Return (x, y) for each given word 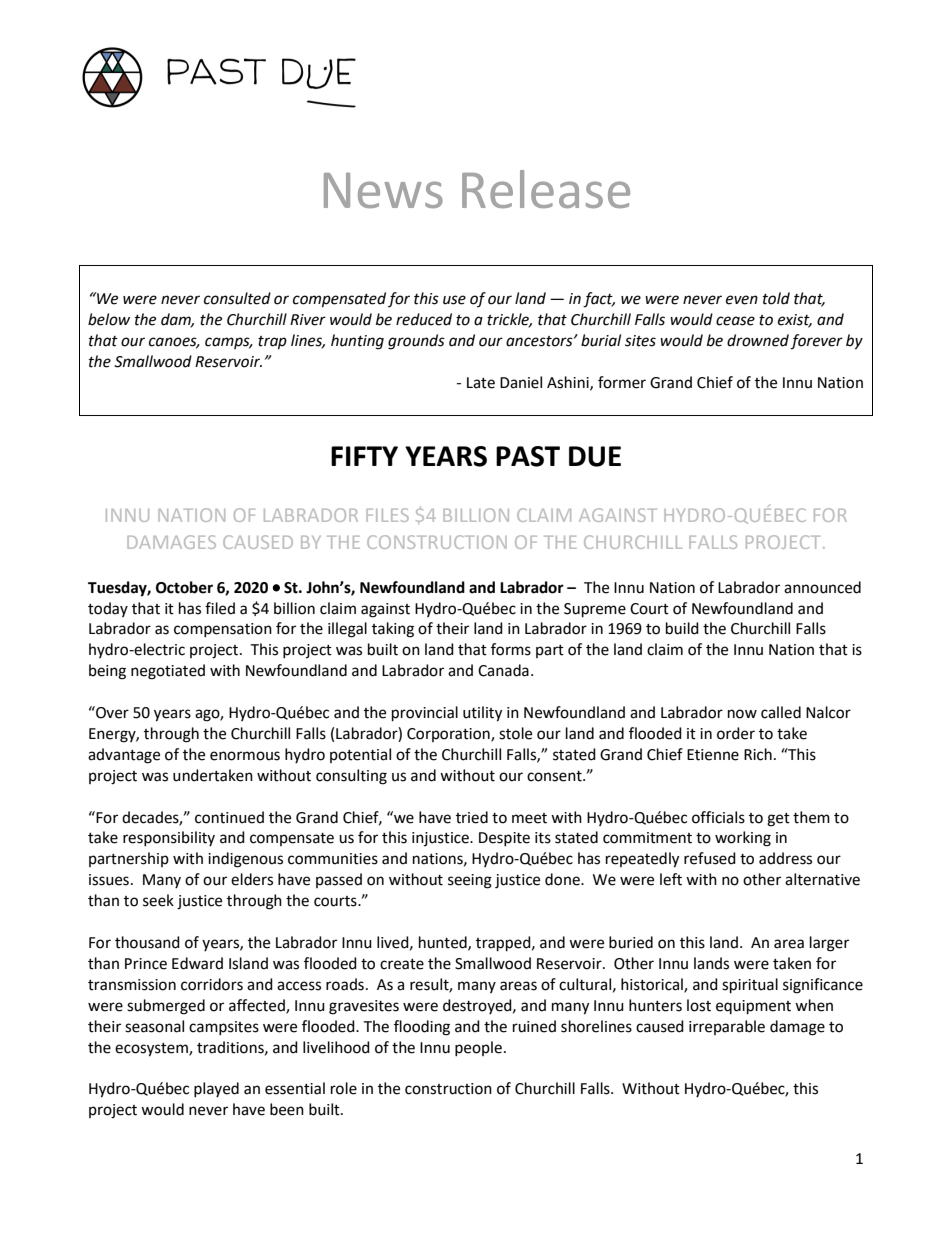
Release (546, 189)
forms (511, 649)
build (682, 628)
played (216, 1089)
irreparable (727, 1027)
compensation (223, 630)
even (742, 300)
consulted (237, 298)
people (478, 1048)
